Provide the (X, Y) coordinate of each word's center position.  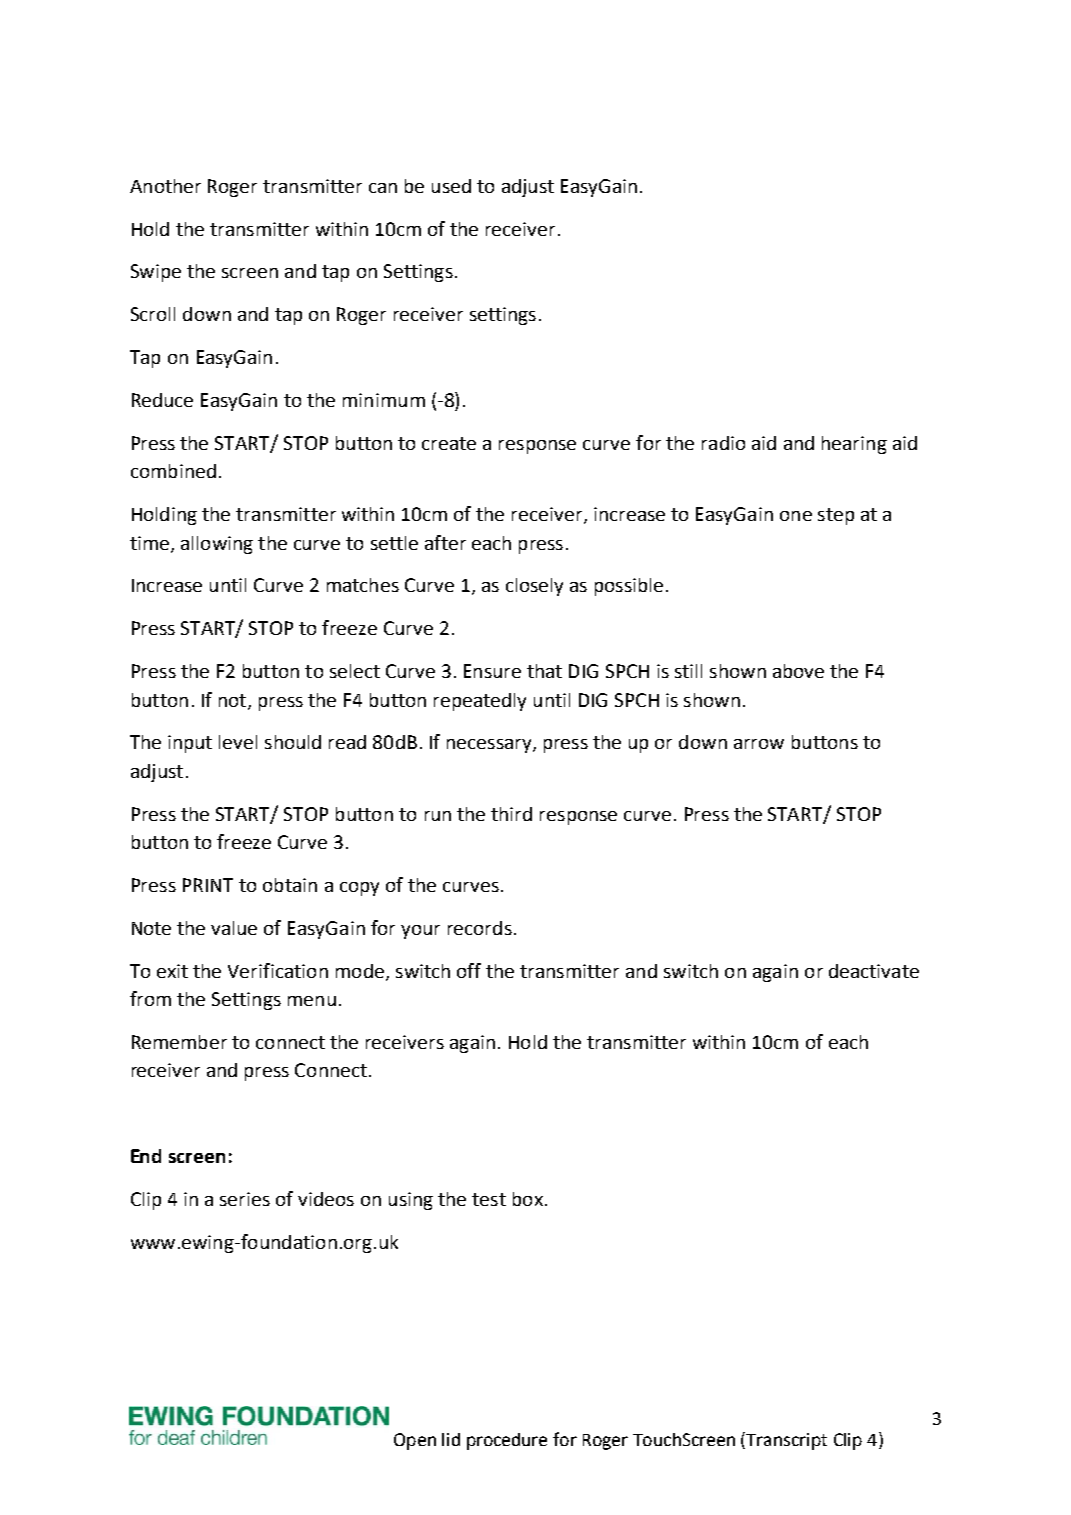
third (511, 814)
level (238, 742)
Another (165, 186)
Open (415, 1441)
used (451, 186)
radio (723, 443)
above (798, 671)
